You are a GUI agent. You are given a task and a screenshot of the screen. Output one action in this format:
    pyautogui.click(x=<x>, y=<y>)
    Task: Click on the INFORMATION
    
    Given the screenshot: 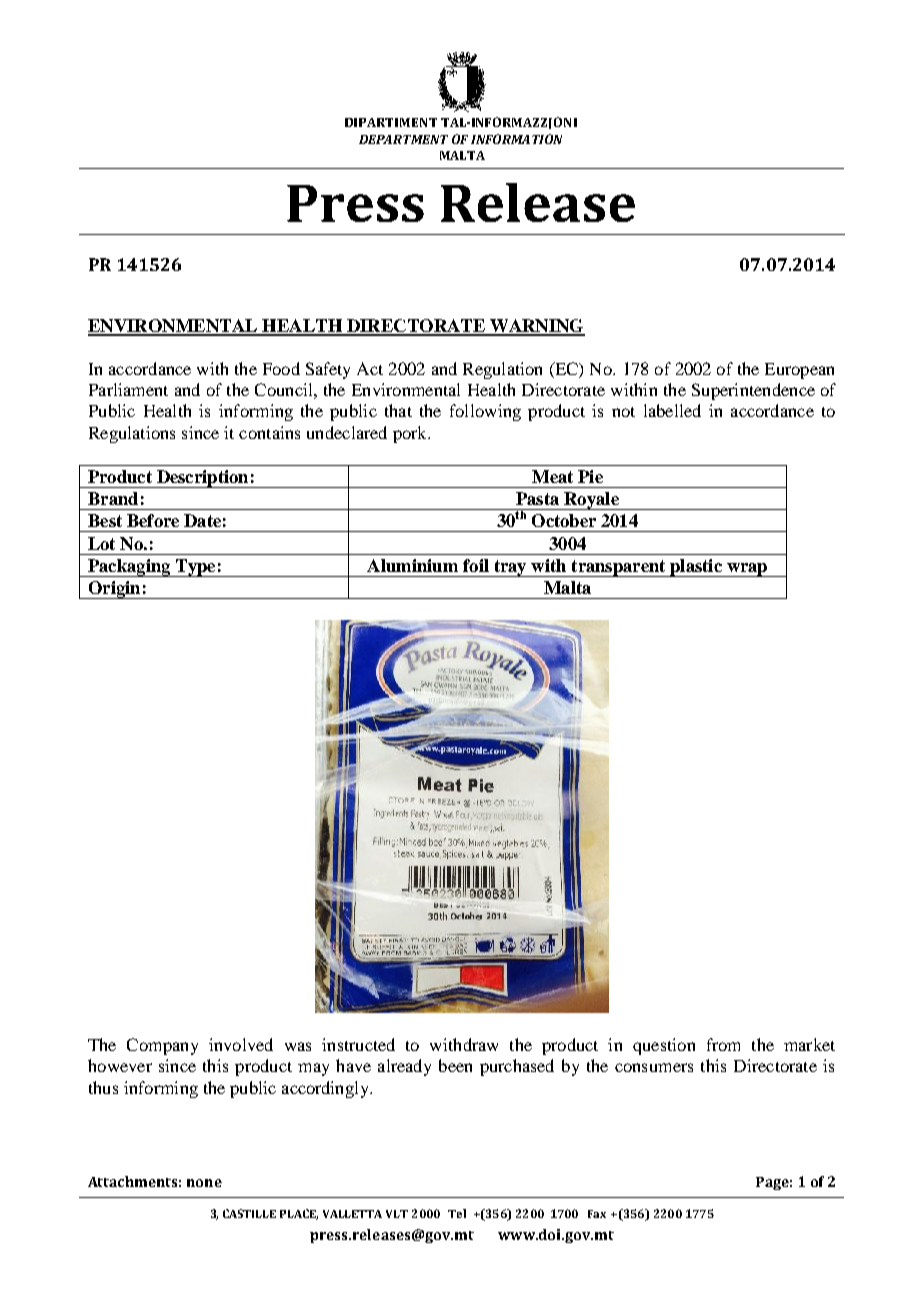 What is the action you would take?
    pyautogui.click(x=516, y=139)
